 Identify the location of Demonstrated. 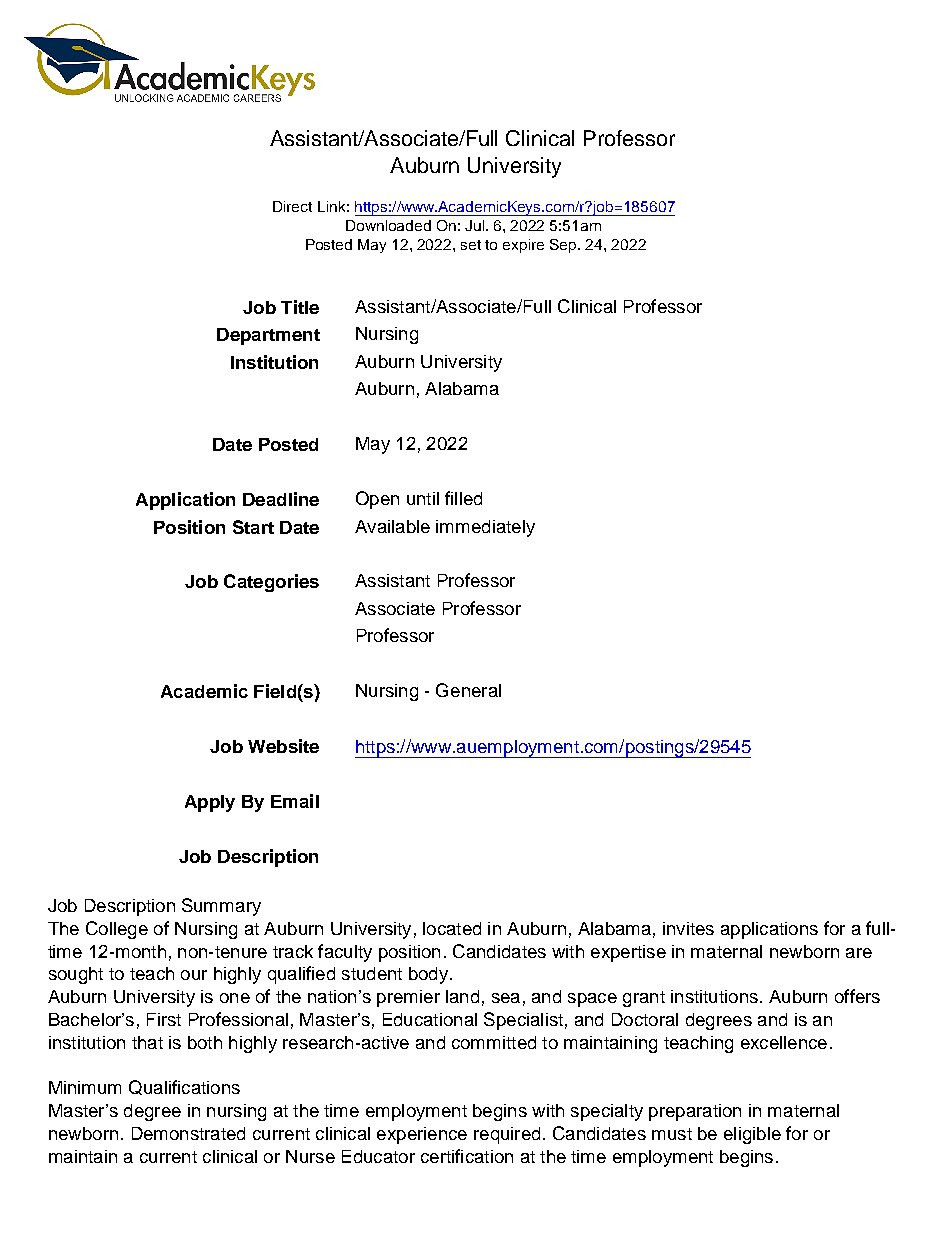
(188, 1133).
